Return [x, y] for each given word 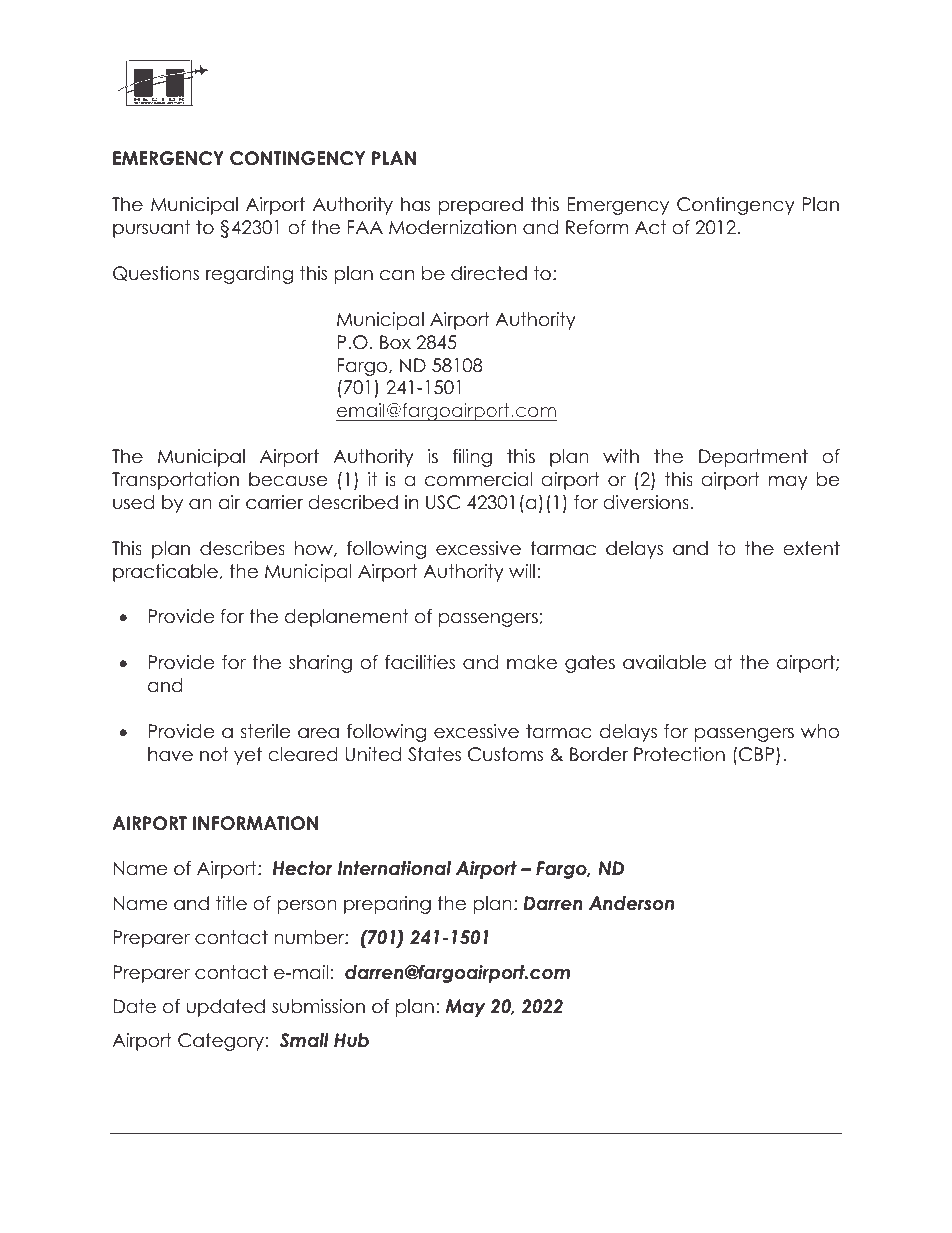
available [664, 662]
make [532, 662]
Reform [597, 227]
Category [221, 1042]
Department [753, 458]
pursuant [151, 229]
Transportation [175, 481]
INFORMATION [255, 823]
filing [472, 458]
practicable [165, 573]
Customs [505, 754]
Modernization [452, 227]
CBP [758, 755]
